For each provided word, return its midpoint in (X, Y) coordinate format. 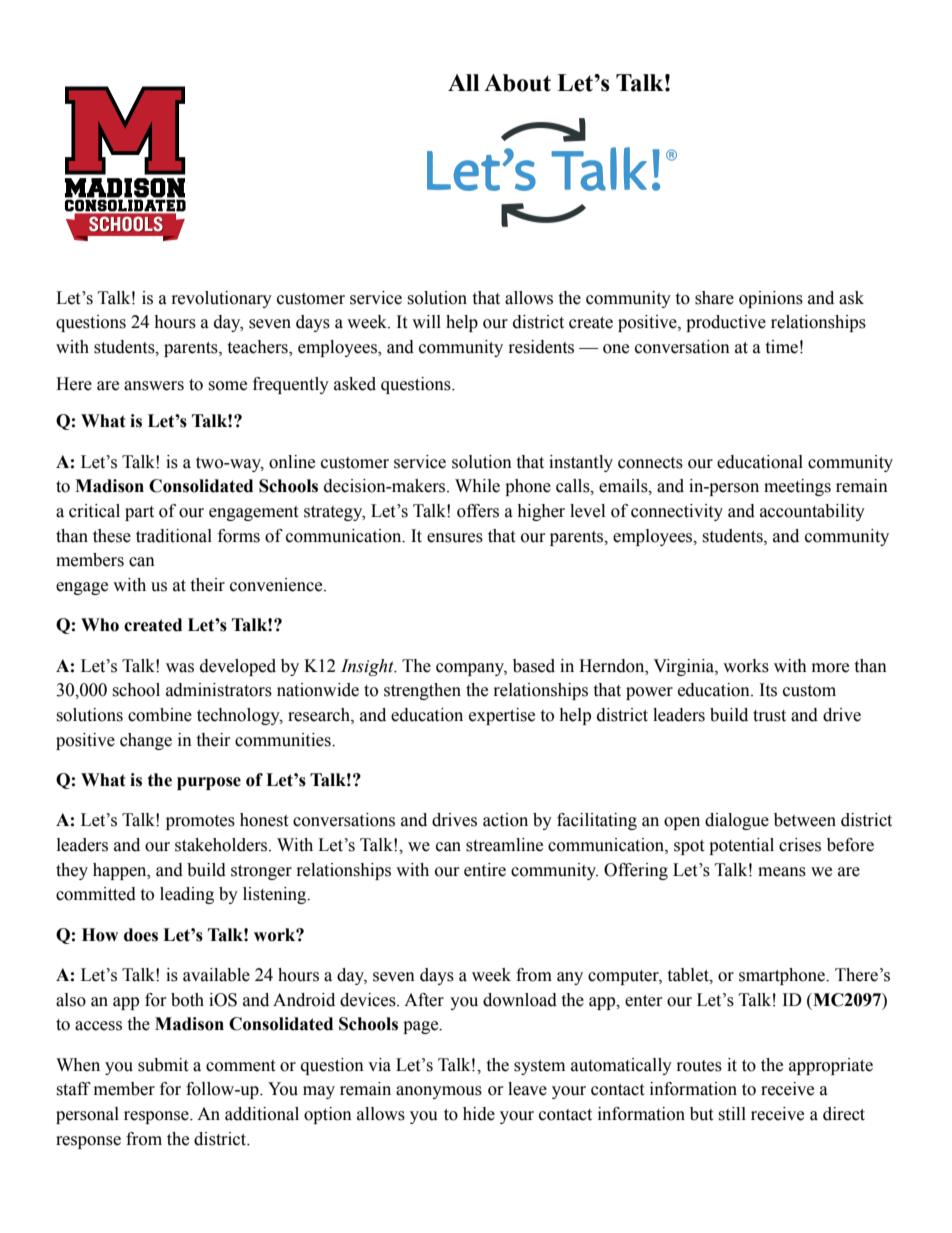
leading (187, 895)
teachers (258, 348)
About (517, 83)
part (139, 513)
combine (160, 715)
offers (478, 511)
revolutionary (222, 299)
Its (768, 690)
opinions (771, 299)
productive (726, 323)
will (426, 321)
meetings (797, 487)
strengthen (422, 691)
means (782, 872)
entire (485, 870)
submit (163, 1065)
